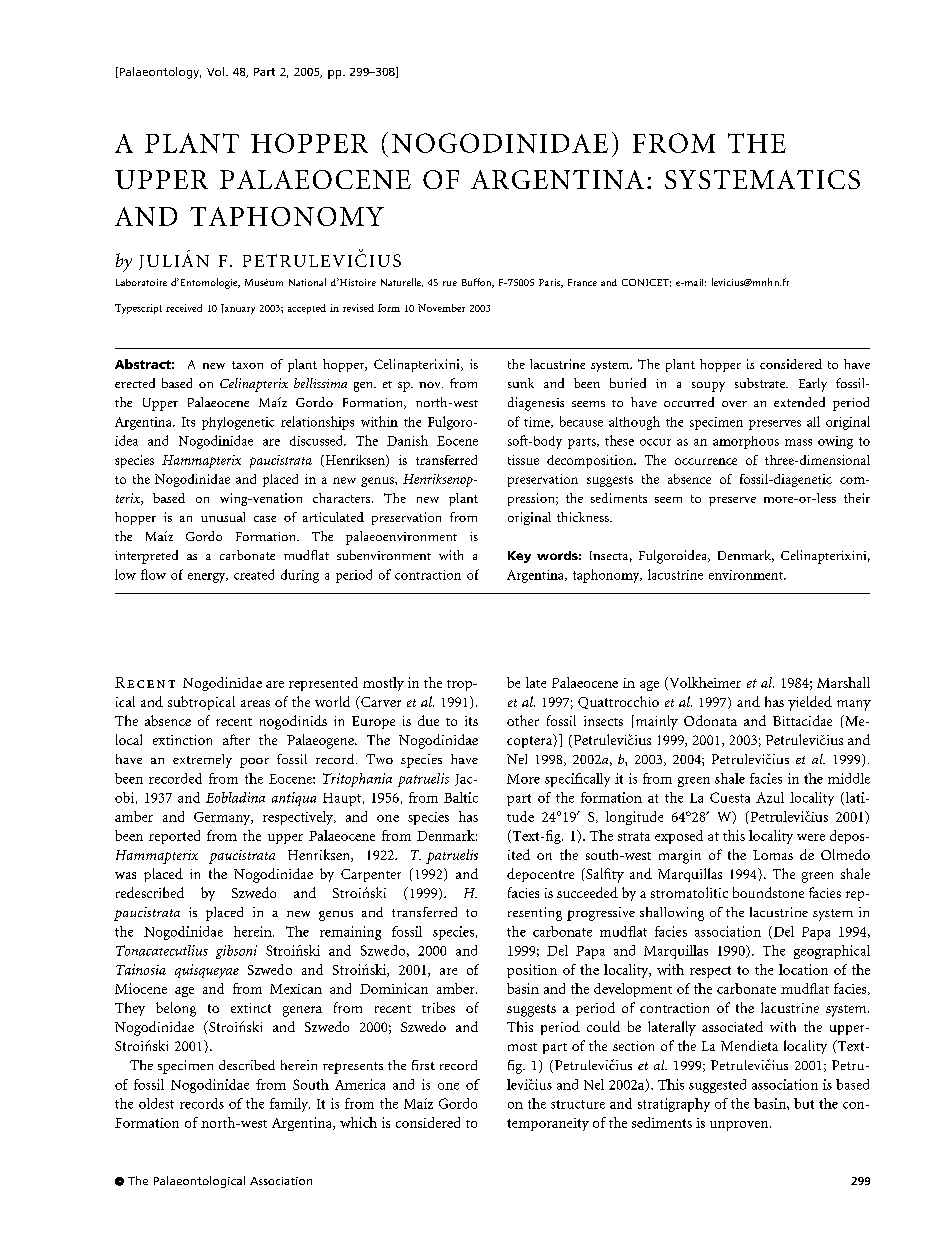  I want to click on phylogenetic, so click(238, 423).
